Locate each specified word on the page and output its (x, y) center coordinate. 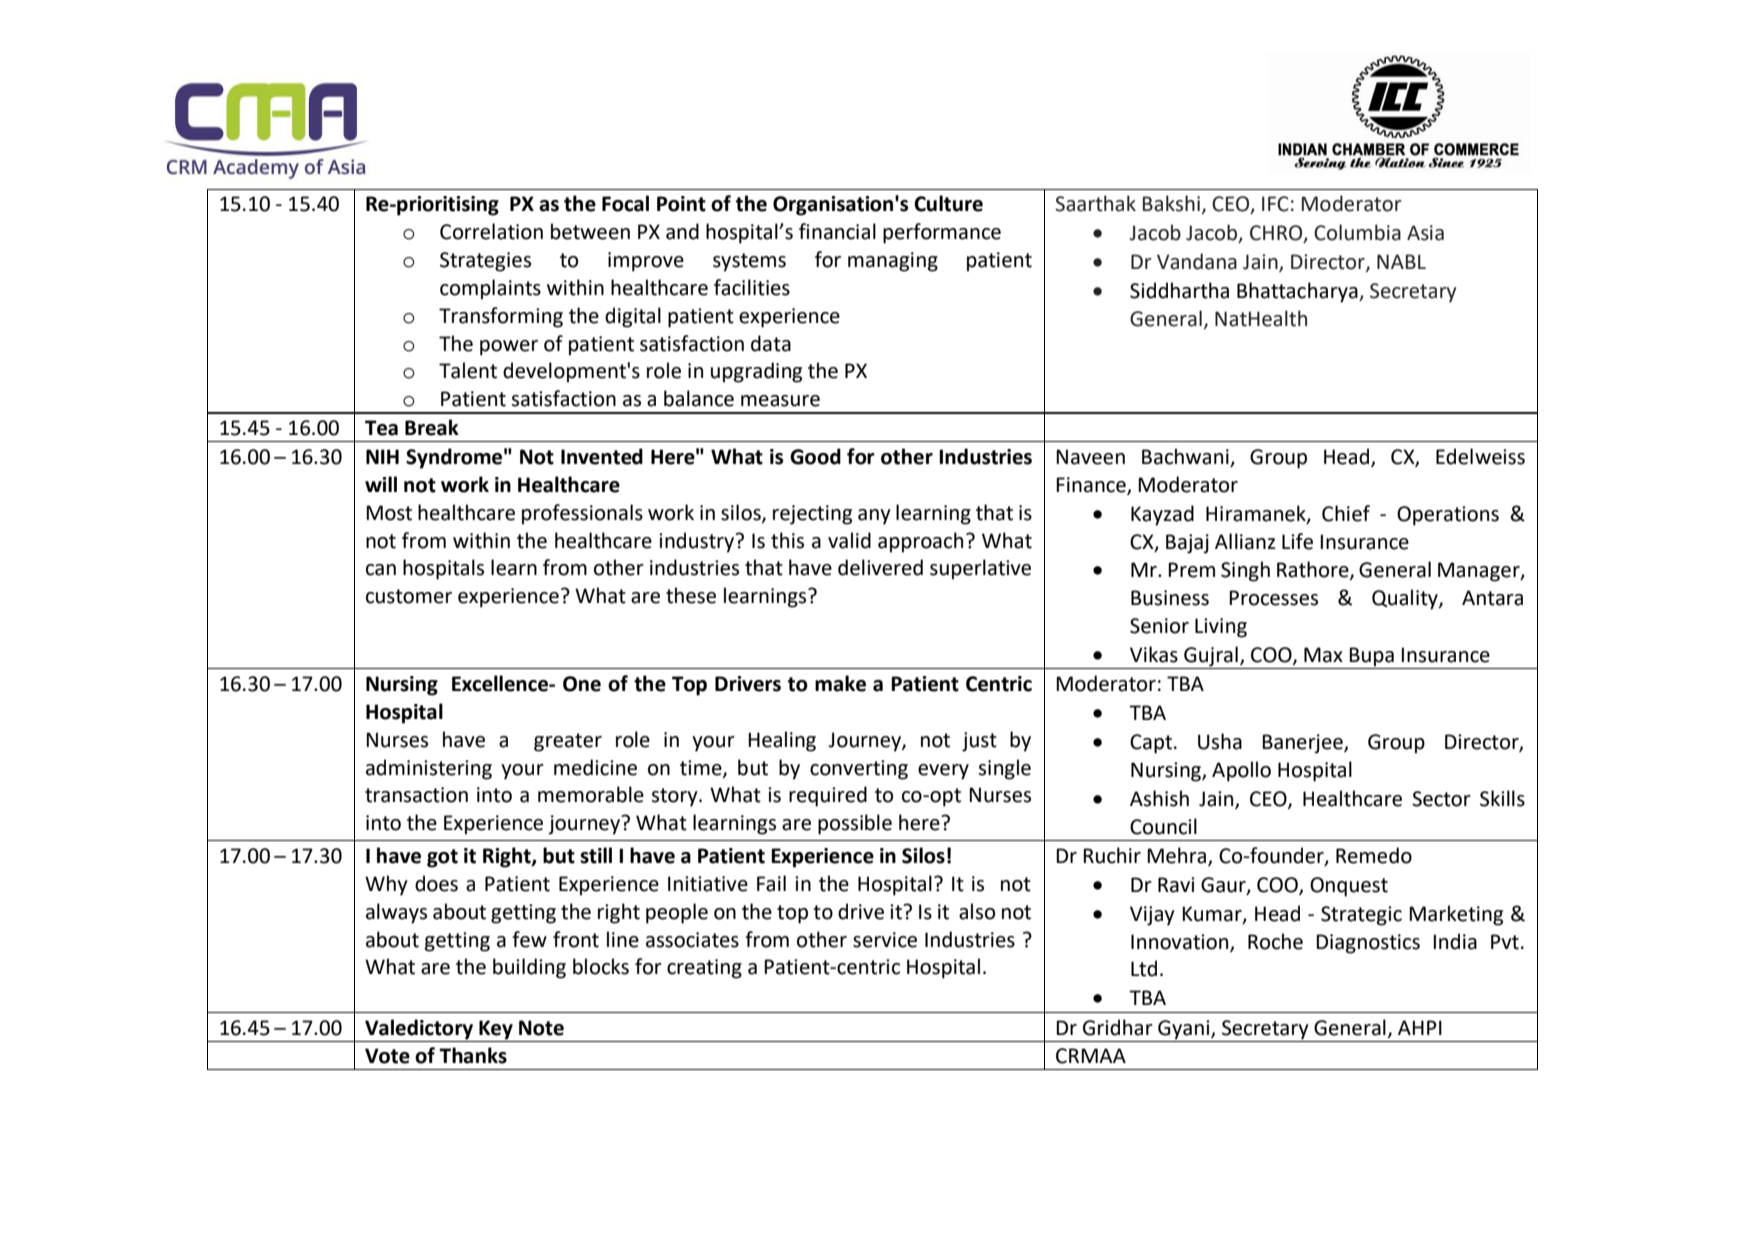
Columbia (1357, 232)
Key (496, 1030)
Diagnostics (1368, 944)
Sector (1441, 799)
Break (432, 427)
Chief (1346, 513)
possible (855, 824)
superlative (980, 569)
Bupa (1372, 658)
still (596, 855)
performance (942, 233)
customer (409, 596)
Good (815, 456)
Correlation (491, 231)
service (885, 940)
